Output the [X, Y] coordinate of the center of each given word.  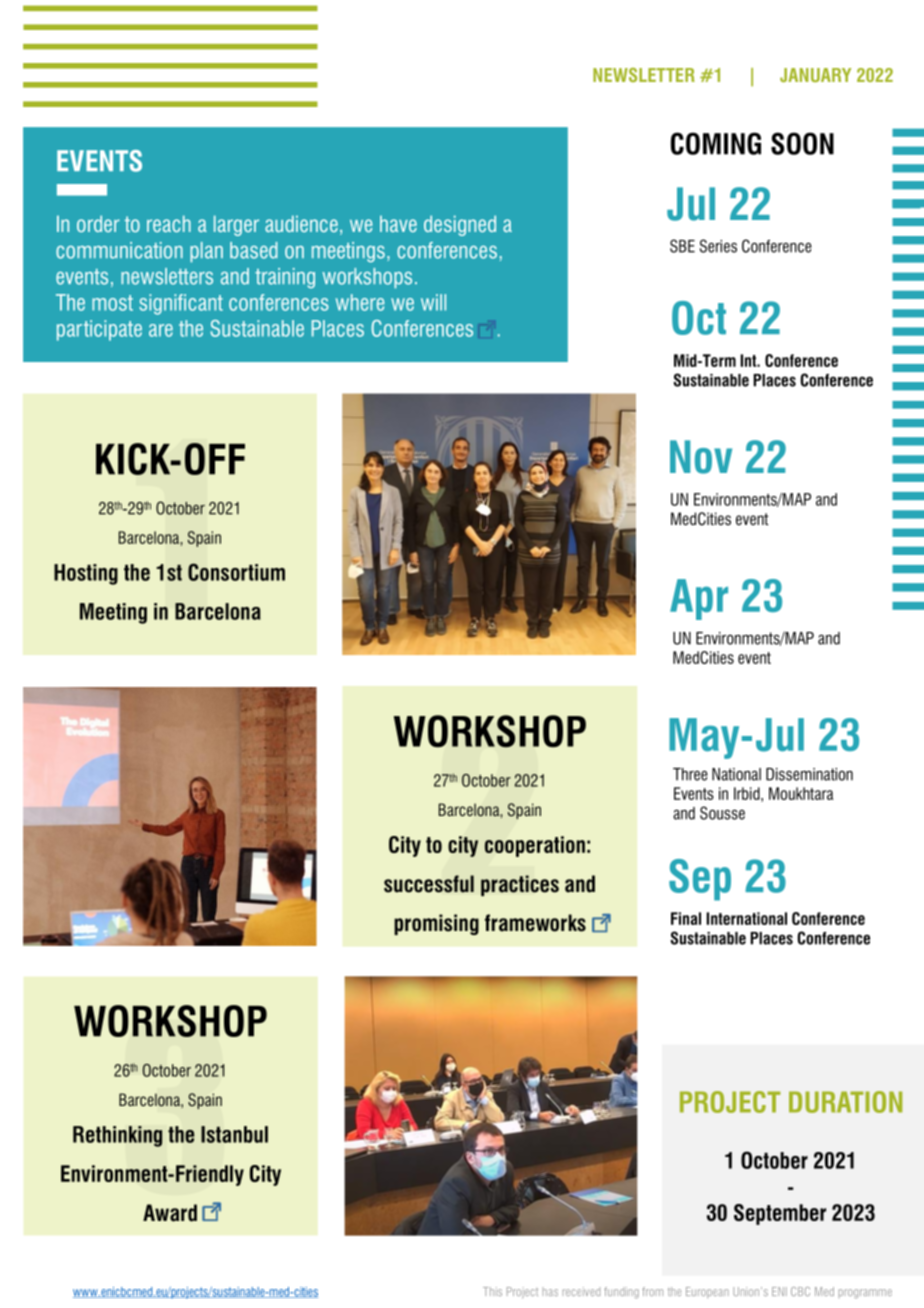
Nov [701, 457]
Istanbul [234, 1134]
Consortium [236, 572]
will [433, 302]
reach [169, 223]
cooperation [535, 846]
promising [436, 924]
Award [170, 1213]
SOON [802, 143]
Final [686, 918]
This [492, 1291]
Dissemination [809, 774]
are [161, 330]
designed [460, 225]
